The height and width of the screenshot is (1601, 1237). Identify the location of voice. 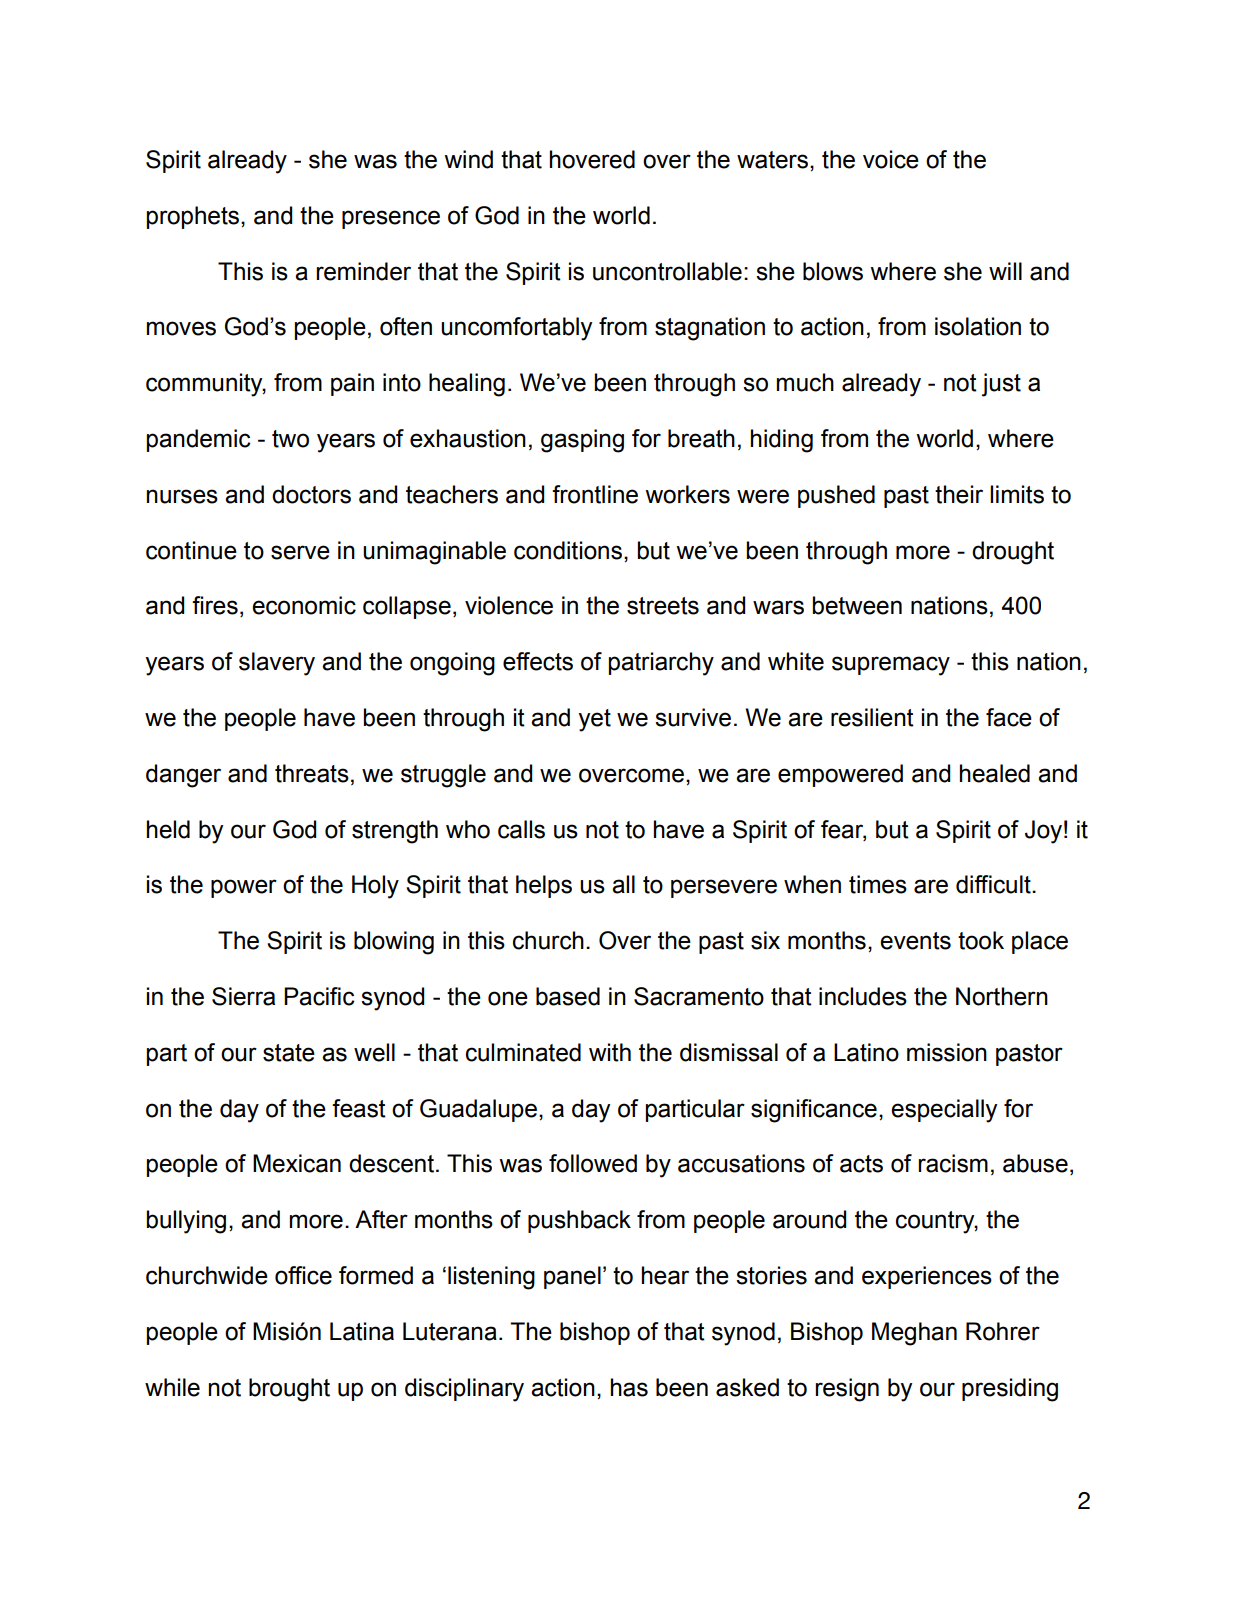
(891, 159).
